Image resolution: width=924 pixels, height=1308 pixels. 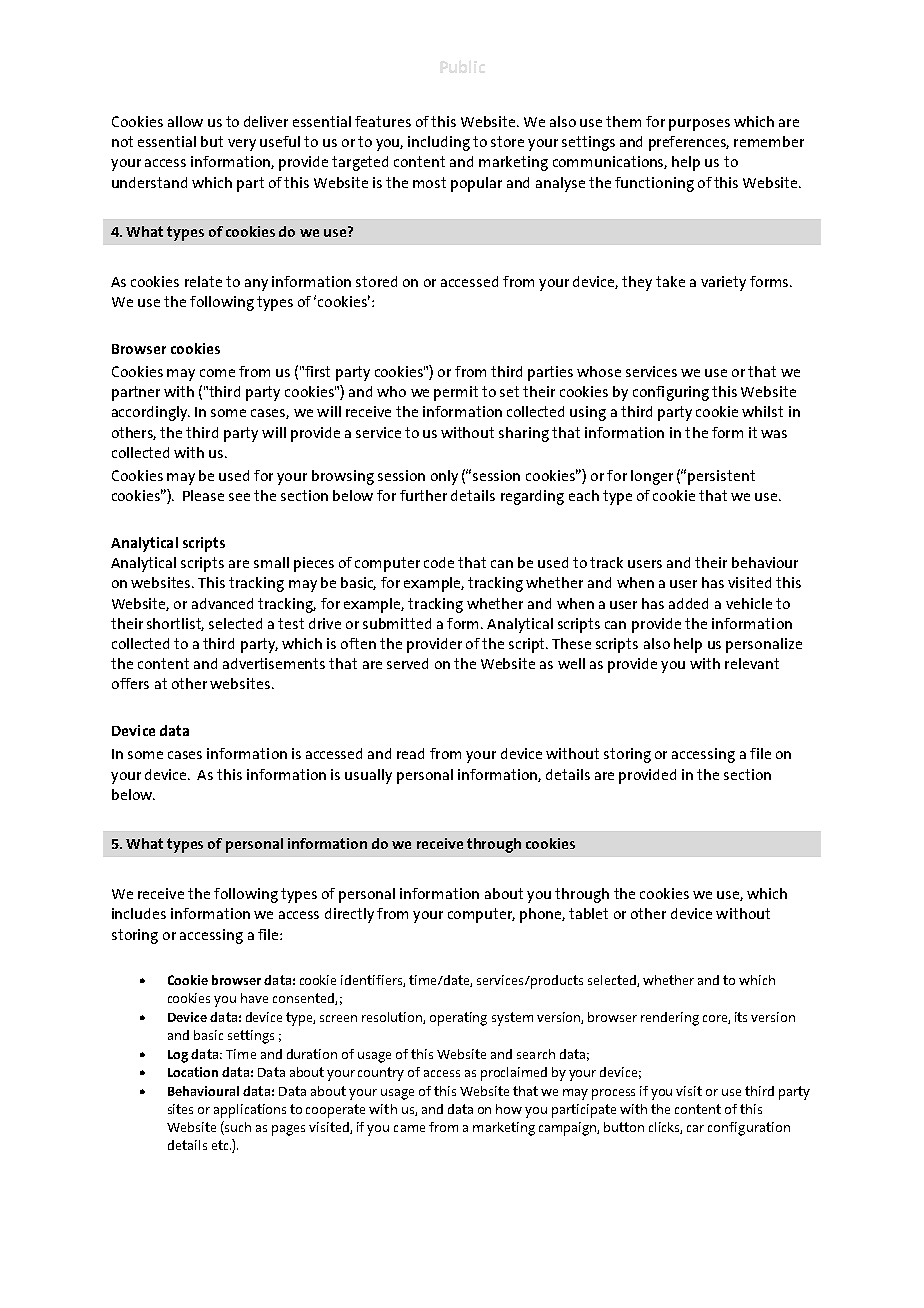 I want to click on allow, so click(x=185, y=121).
